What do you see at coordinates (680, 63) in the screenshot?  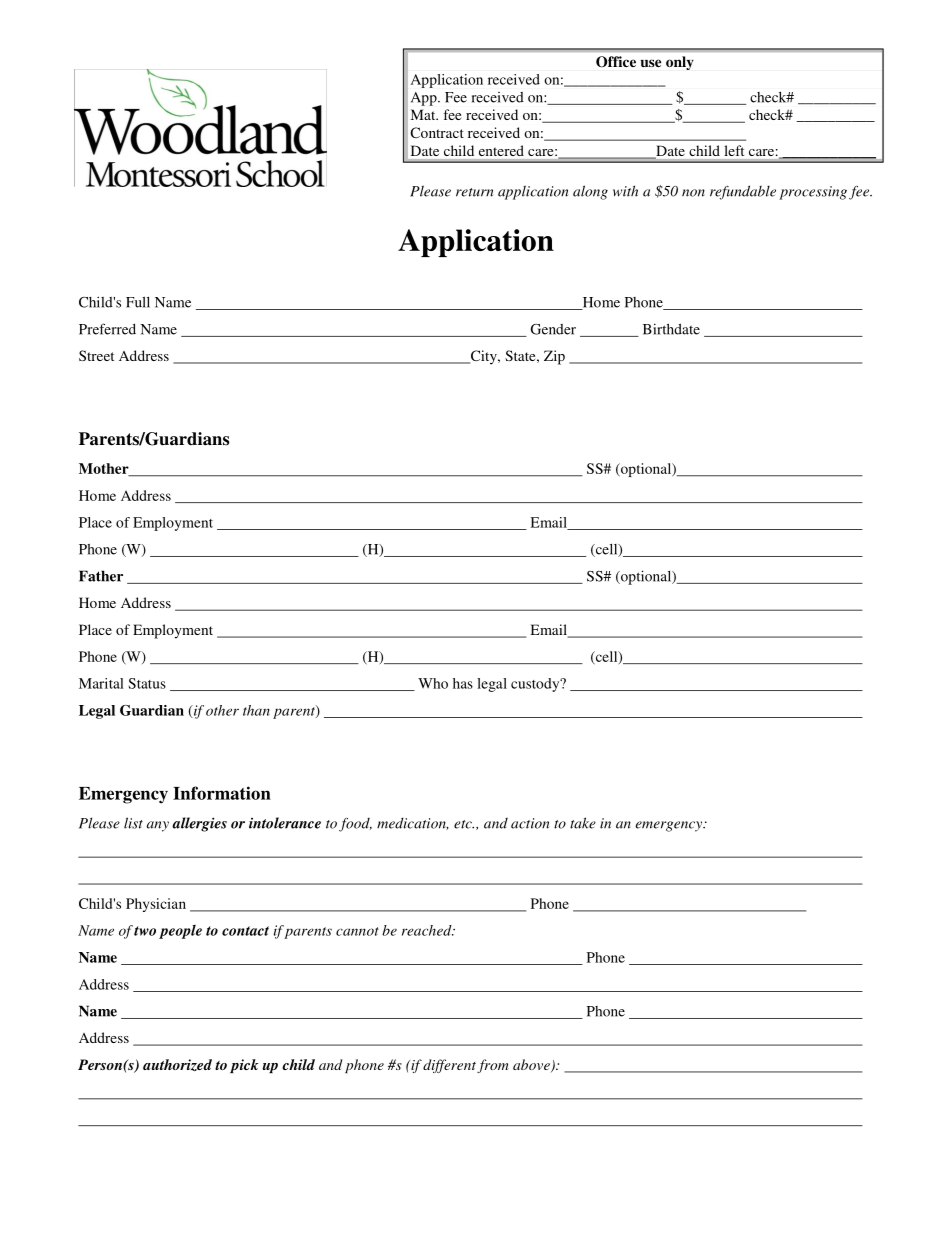 I see `only` at bounding box center [680, 63].
